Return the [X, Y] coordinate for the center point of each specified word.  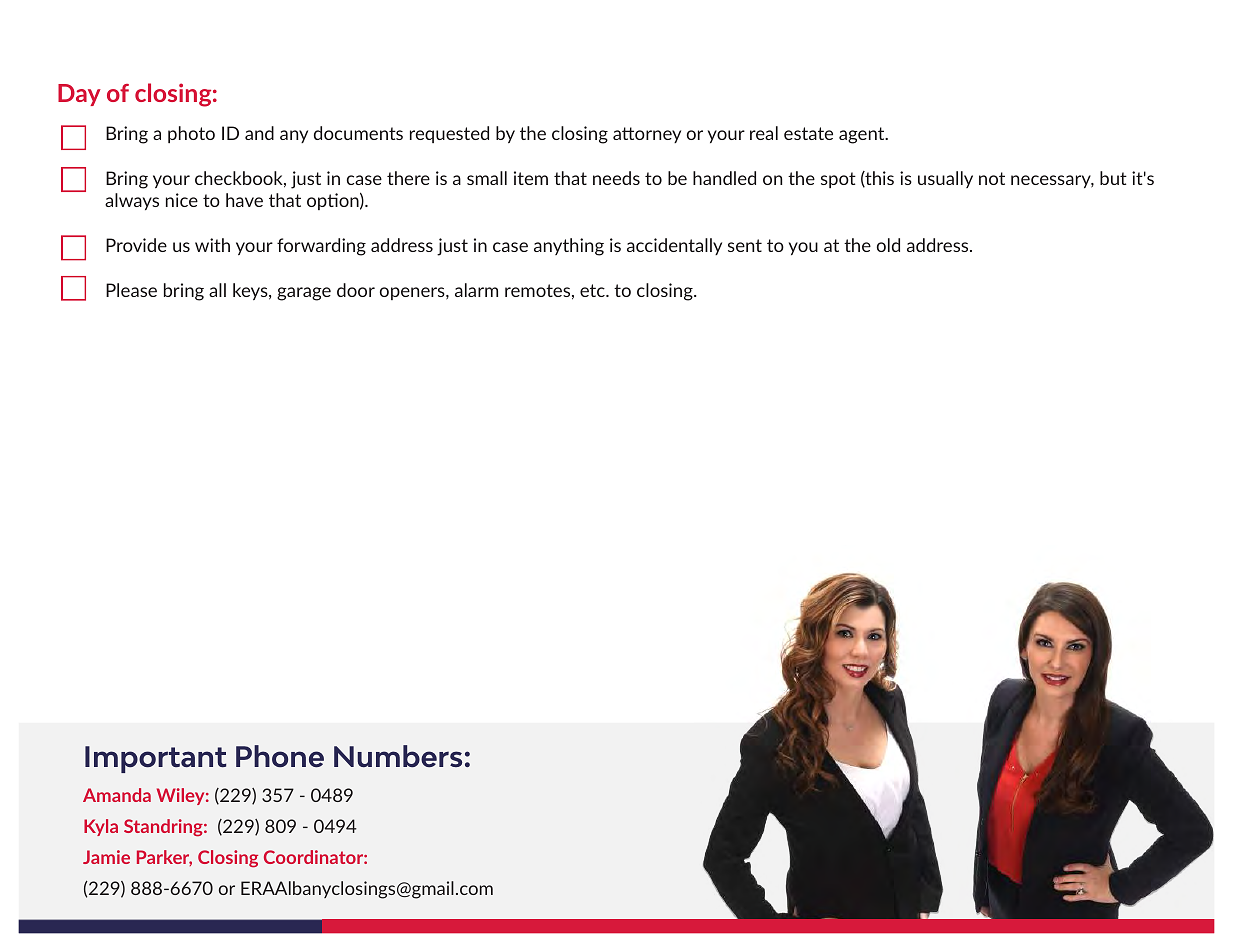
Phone [280, 756]
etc [593, 290]
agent [863, 135]
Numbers [398, 756]
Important [155, 759]
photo [191, 134]
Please [131, 290]
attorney [647, 135]
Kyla [101, 827]
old [888, 245]
